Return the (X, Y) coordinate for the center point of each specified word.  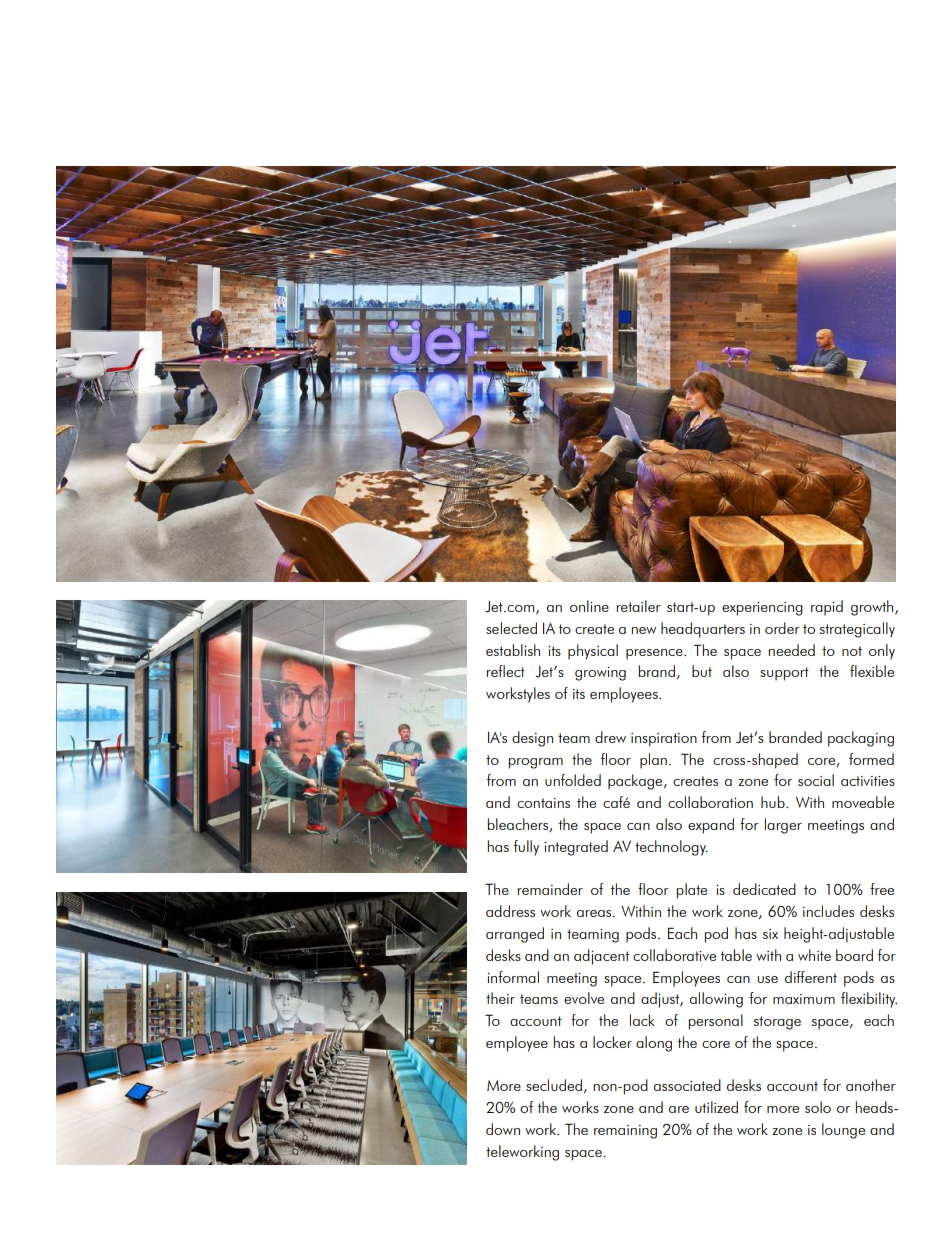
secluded (554, 1085)
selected (511, 628)
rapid (827, 608)
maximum (804, 999)
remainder (550, 889)
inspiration (664, 740)
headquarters (703, 630)
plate (691, 891)
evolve (584, 998)
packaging (861, 739)
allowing (716, 1000)
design (532, 739)
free (882, 889)
